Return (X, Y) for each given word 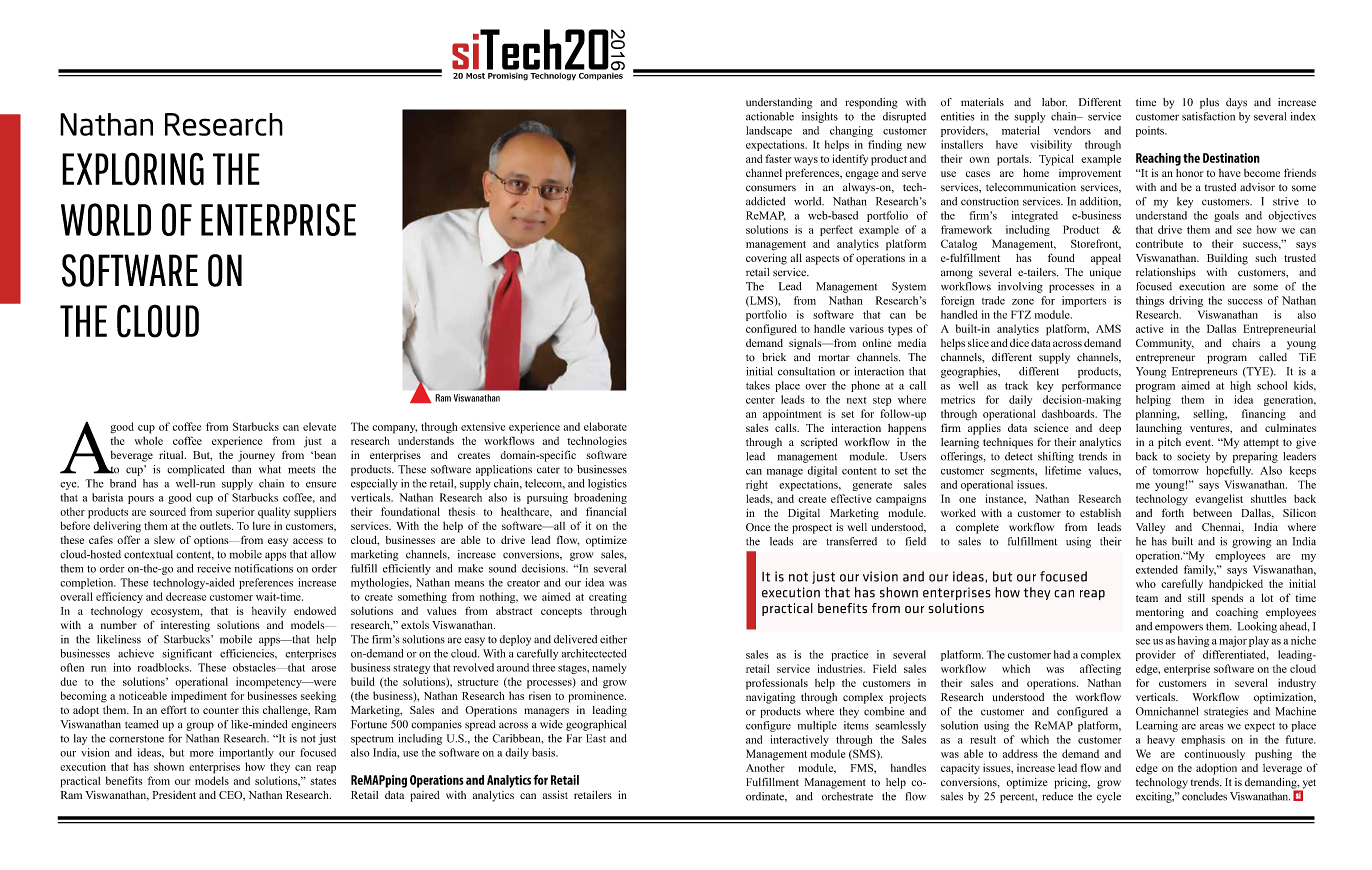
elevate (319, 426)
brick (774, 357)
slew (164, 540)
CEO (232, 796)
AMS (1108, 328)
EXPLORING (133, 169)
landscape (769, 131)
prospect (812, 529)
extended (1157, 569)
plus (1209, 103)
